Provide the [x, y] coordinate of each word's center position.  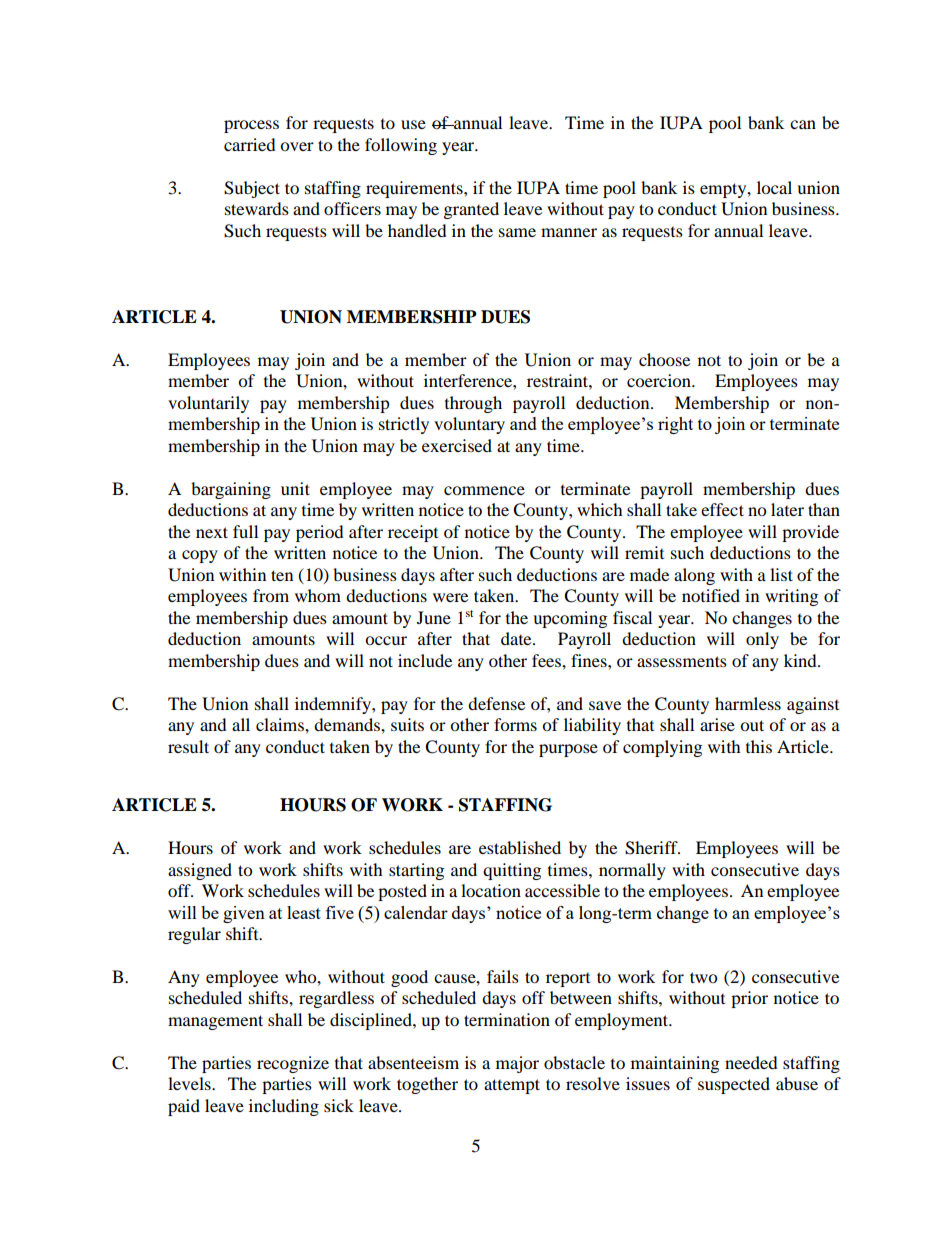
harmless [748, 703]
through [473, 404]
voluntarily [208, 404]
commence [484, 490]
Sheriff [652, 848]
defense [496, 703]
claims [281, 724]
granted [471, 210]
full [245, 531]
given [244, 914]
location [491, 890]
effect [722, 509]
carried [250, 144]
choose [664, 359]
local [774, 187]
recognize [293, 1064]
